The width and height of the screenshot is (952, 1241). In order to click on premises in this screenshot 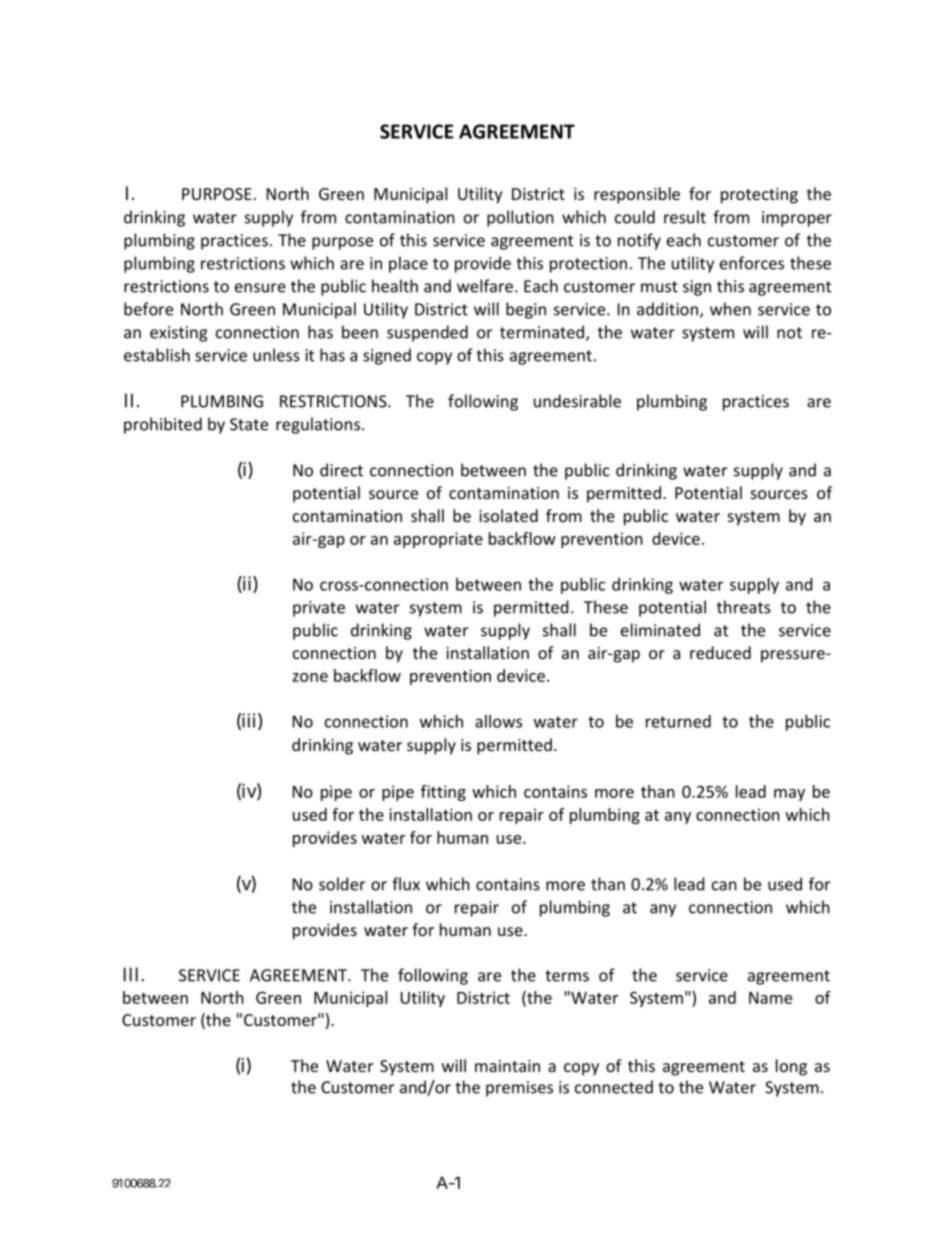, I will do `click(519, 1089)`.
